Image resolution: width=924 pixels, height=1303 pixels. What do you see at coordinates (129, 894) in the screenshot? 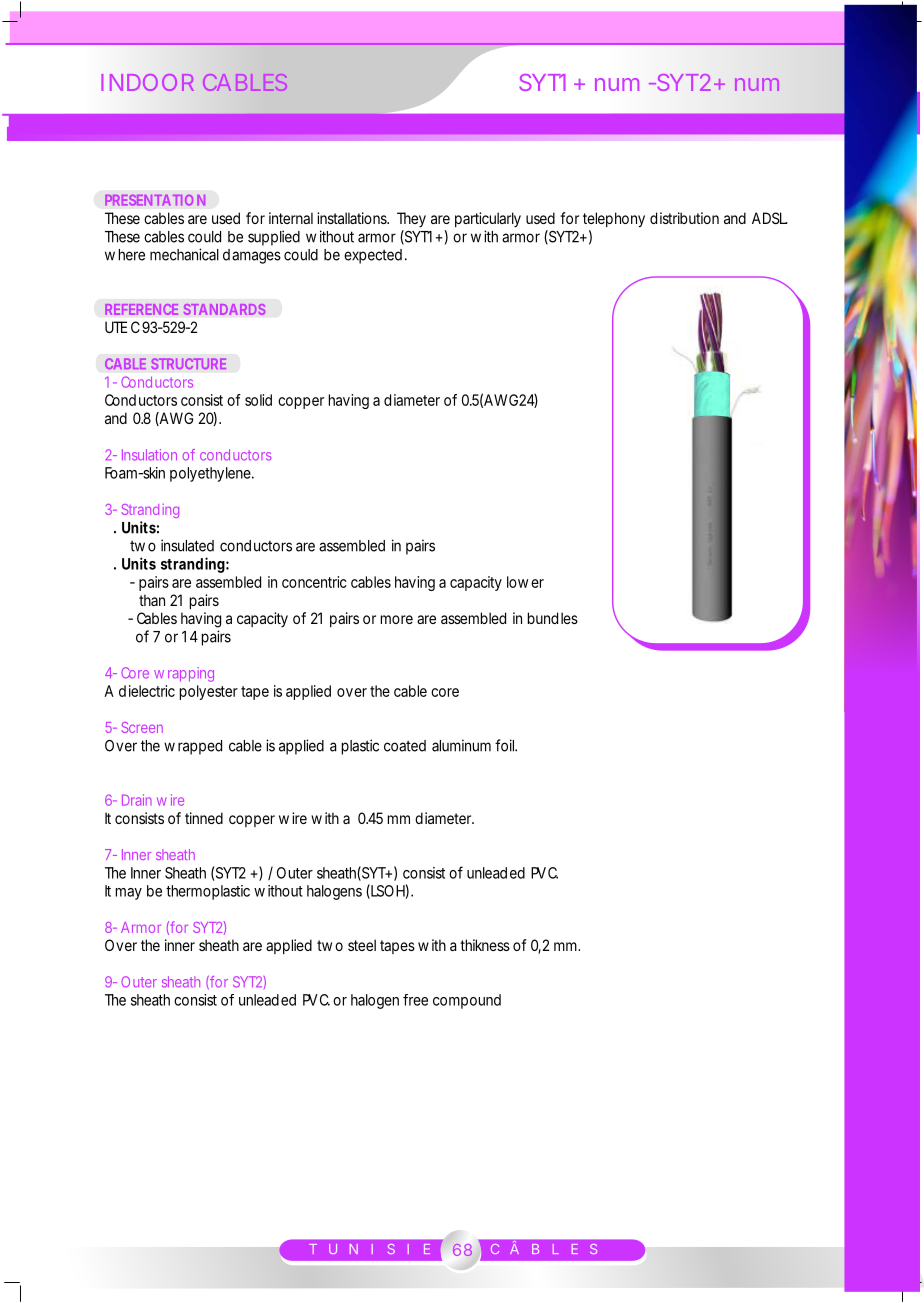
I see `may` at bounding box center [129, 894].
